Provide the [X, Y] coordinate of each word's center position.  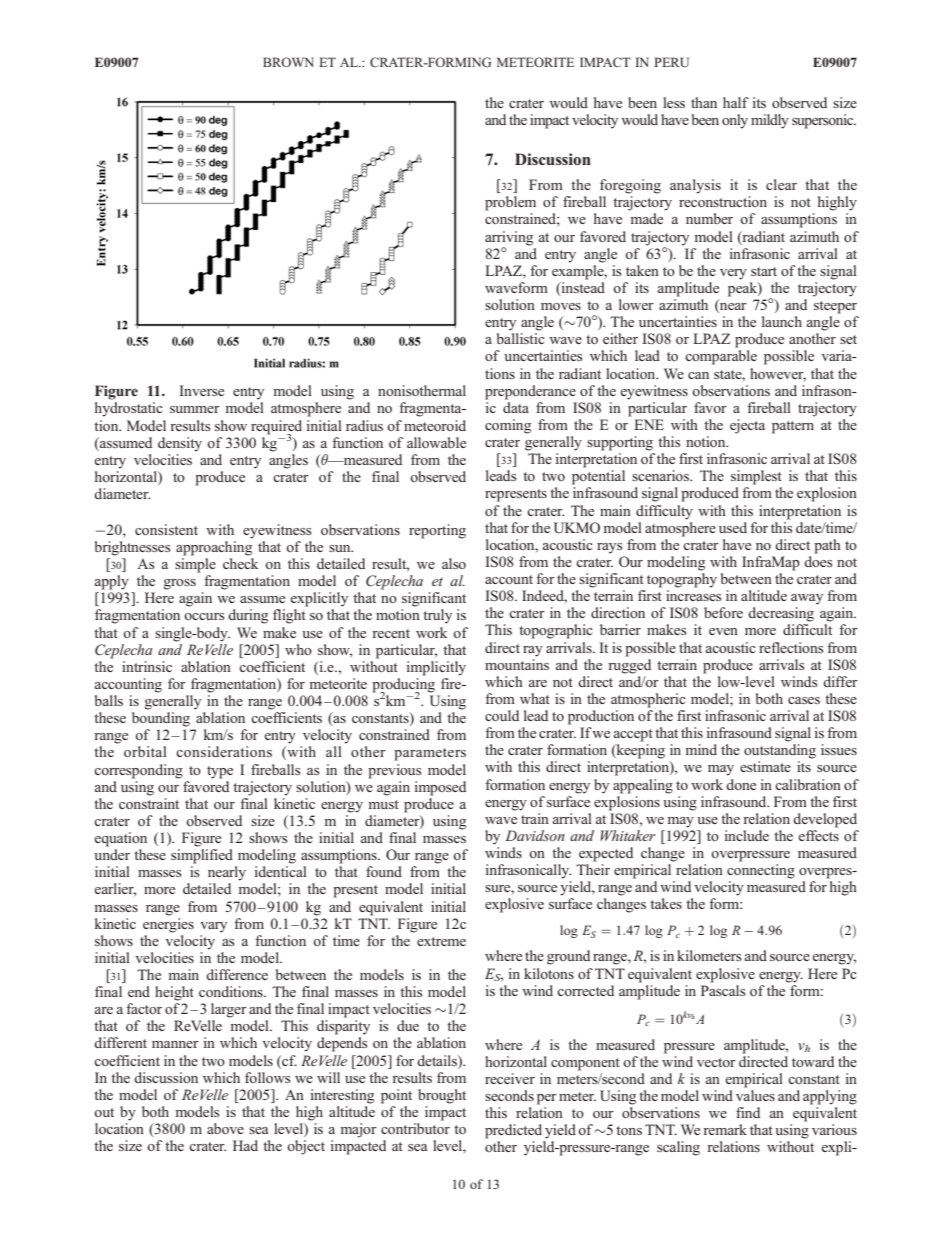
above [225, 1128]
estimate [765, 766]
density [180, 444]
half [736, 102]
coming [508, 426]
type [220, 772]
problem [510, 203]
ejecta [747, 426]
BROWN [288, 62]
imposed [440, 788]
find [748, 1112]
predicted [513, 1131]
